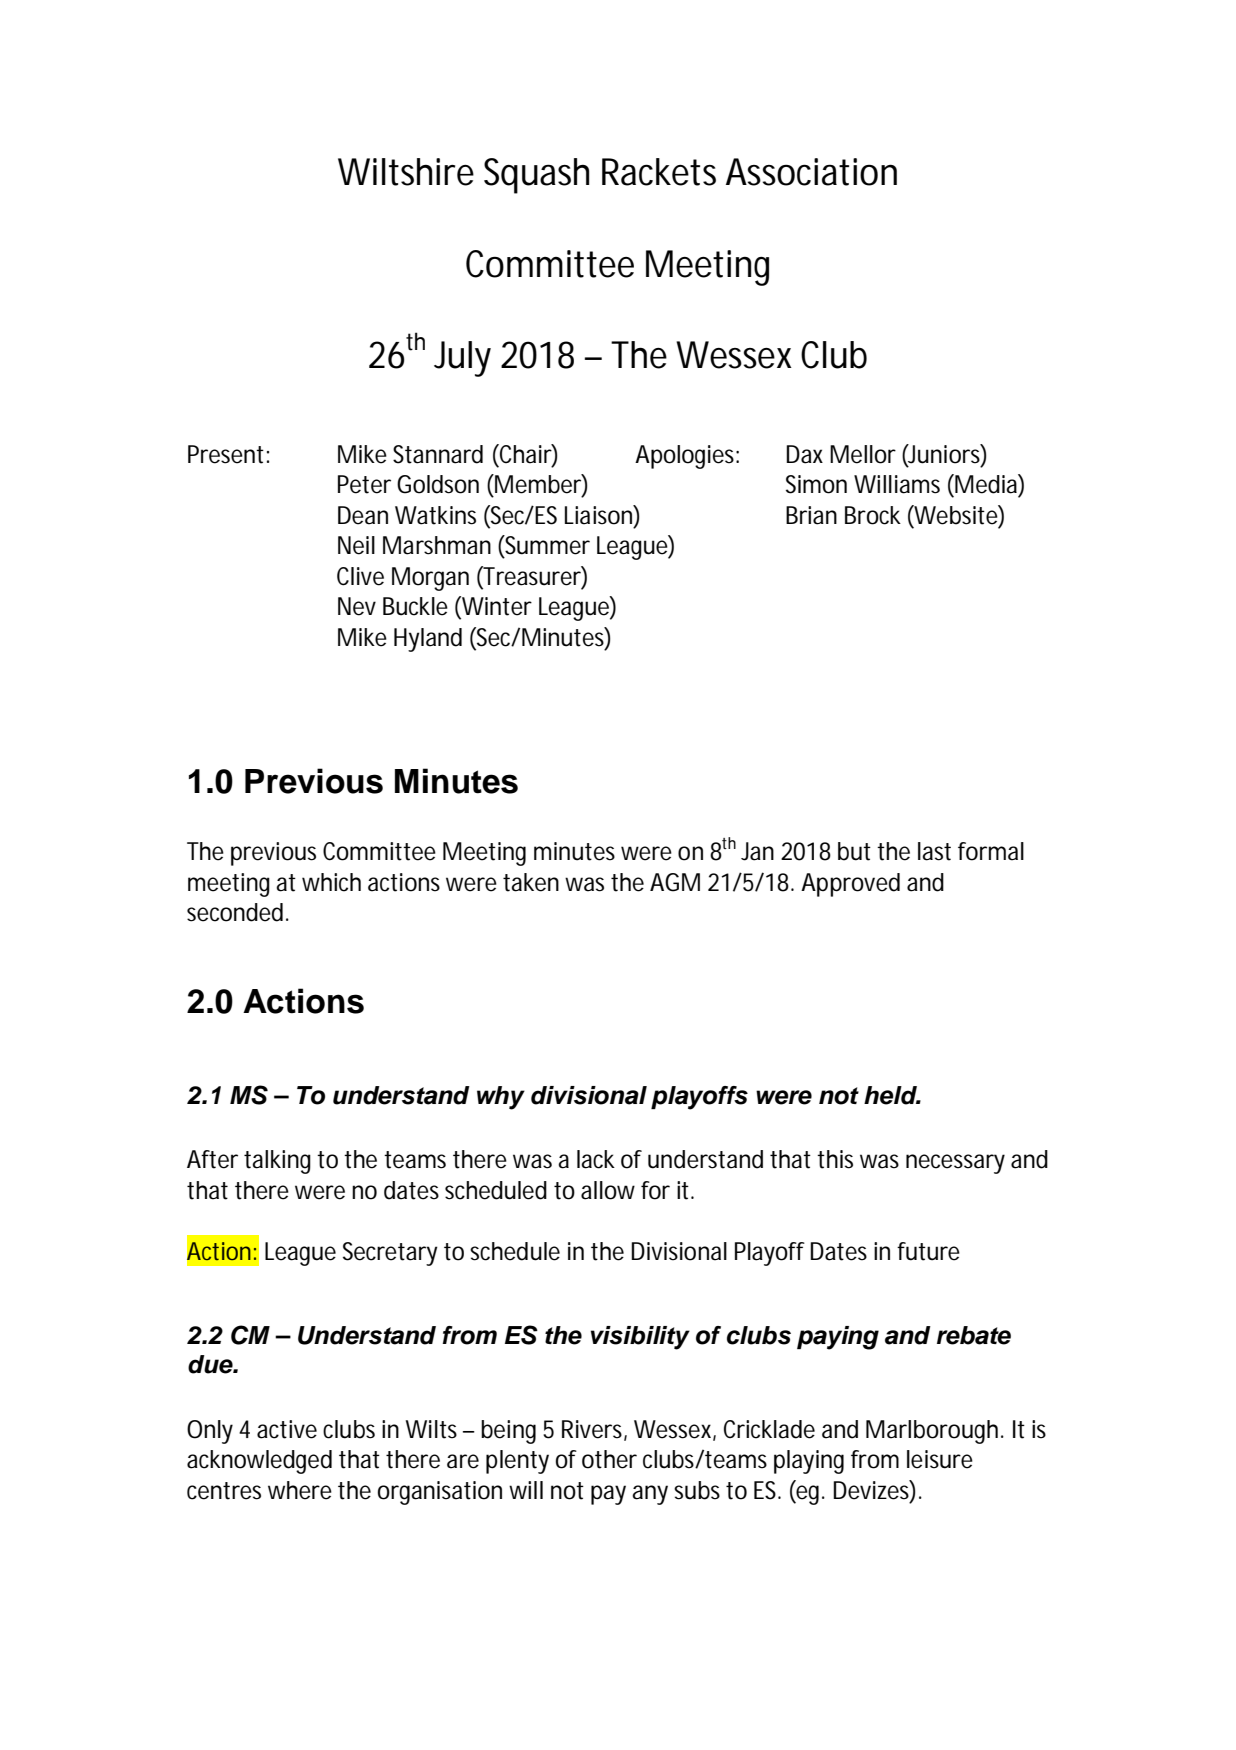 The height and width of the screenshot is (1750, 1236). I want to click on Squash, so click(536, 176).
